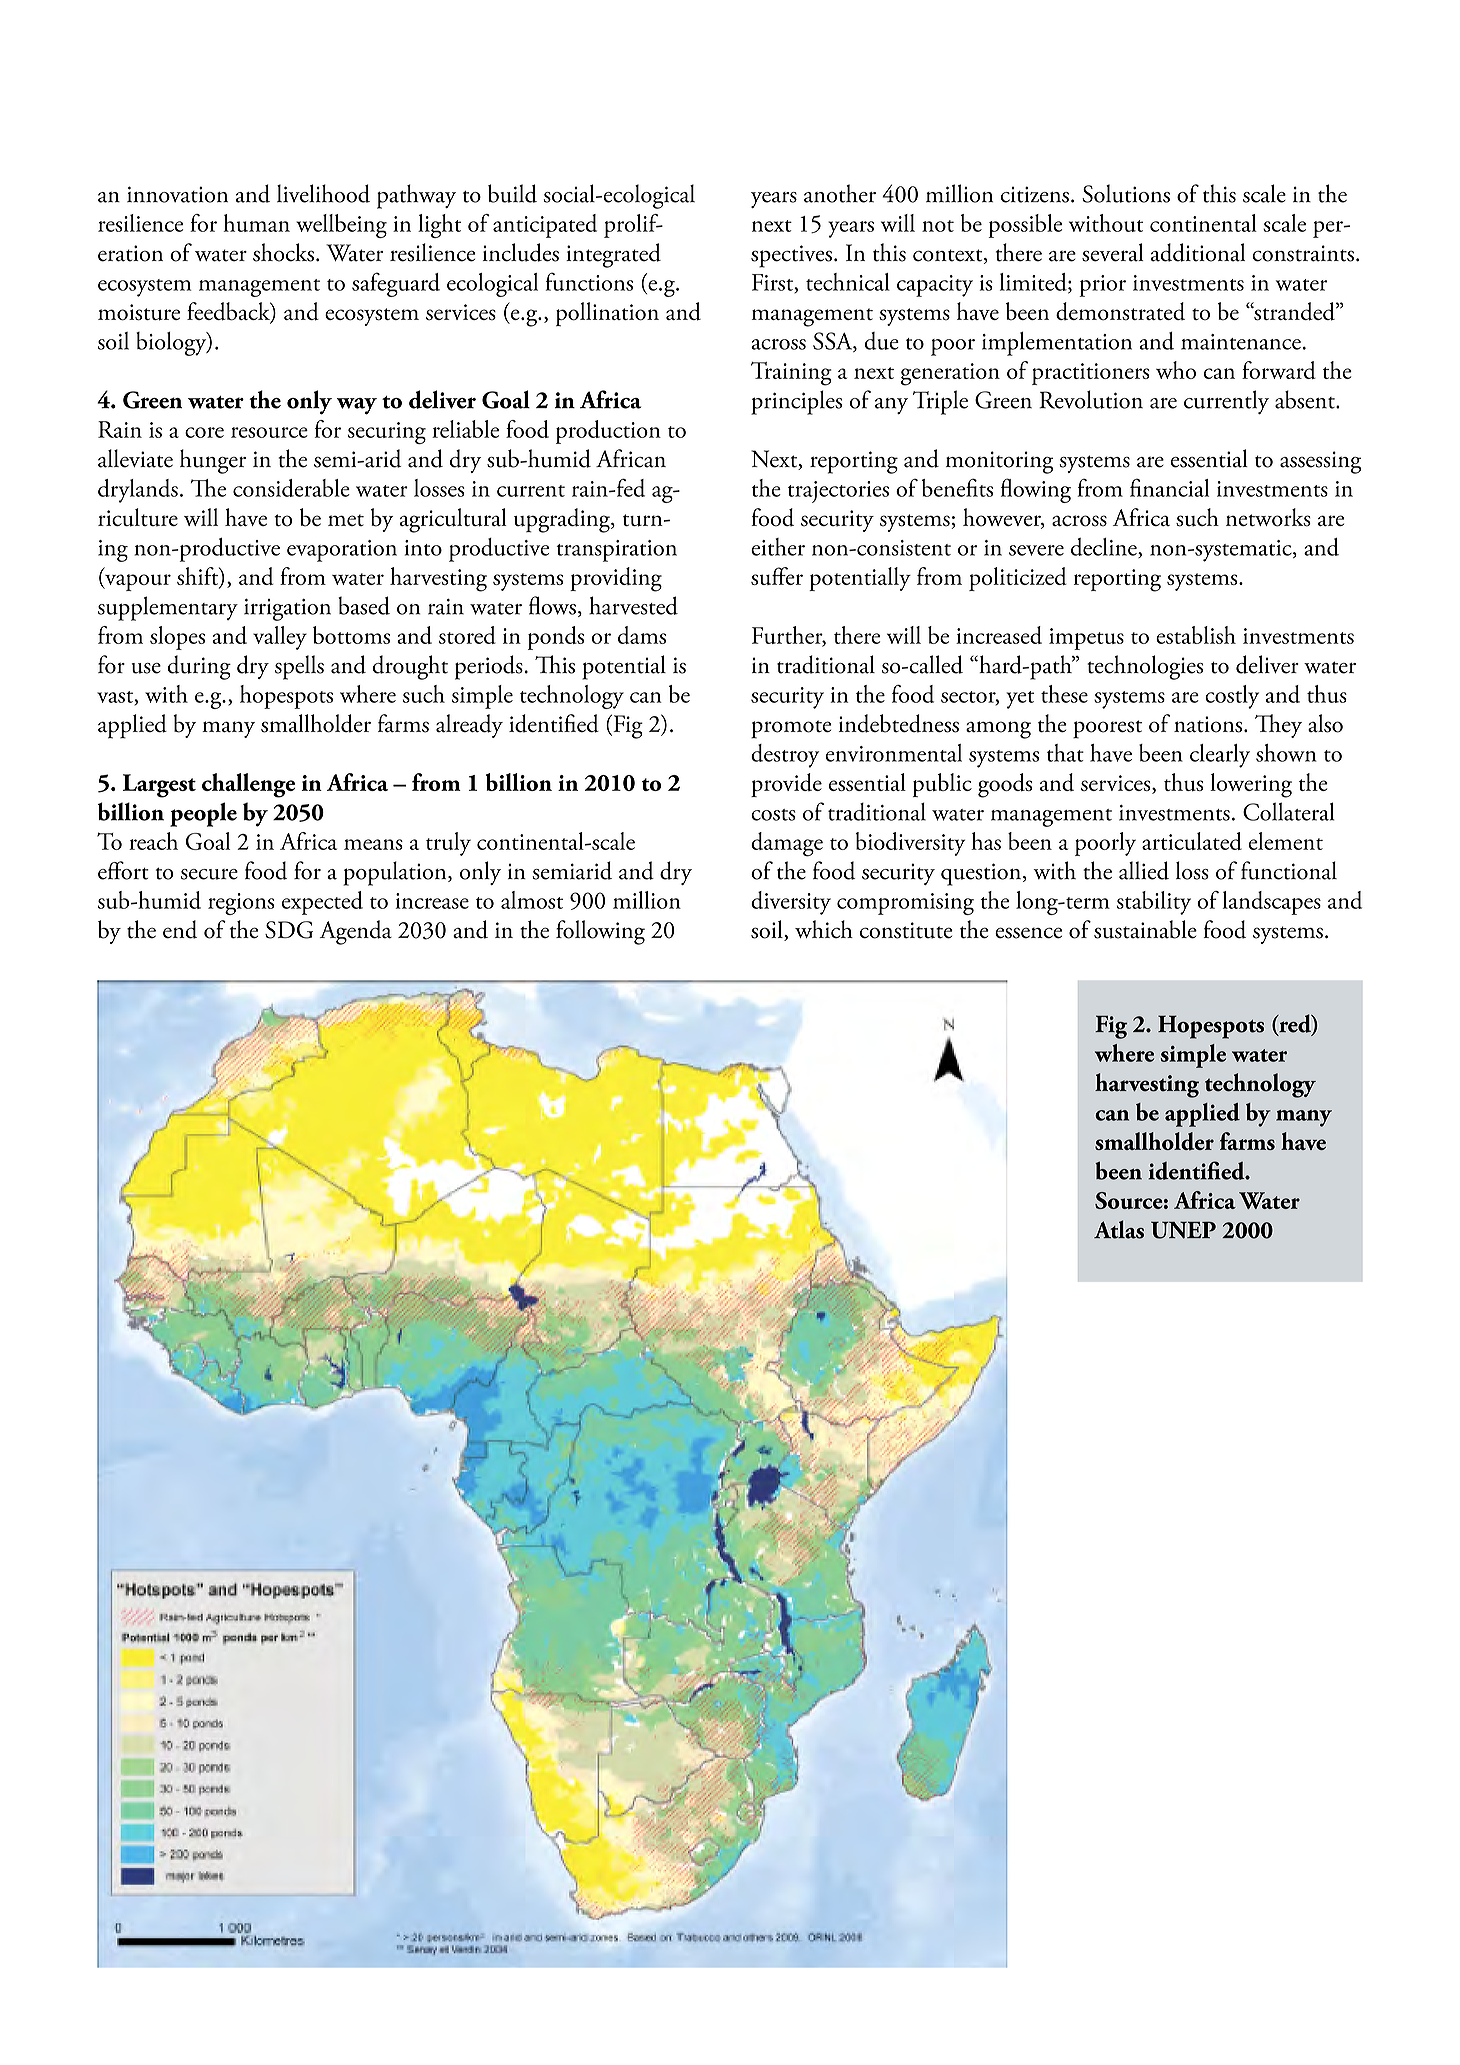 This screenshot has width=1460, height=2065. What do you see at coordinates (1091, 399) in the screenshot?
I see `Revolution` at bounding box center [1091, 399].
